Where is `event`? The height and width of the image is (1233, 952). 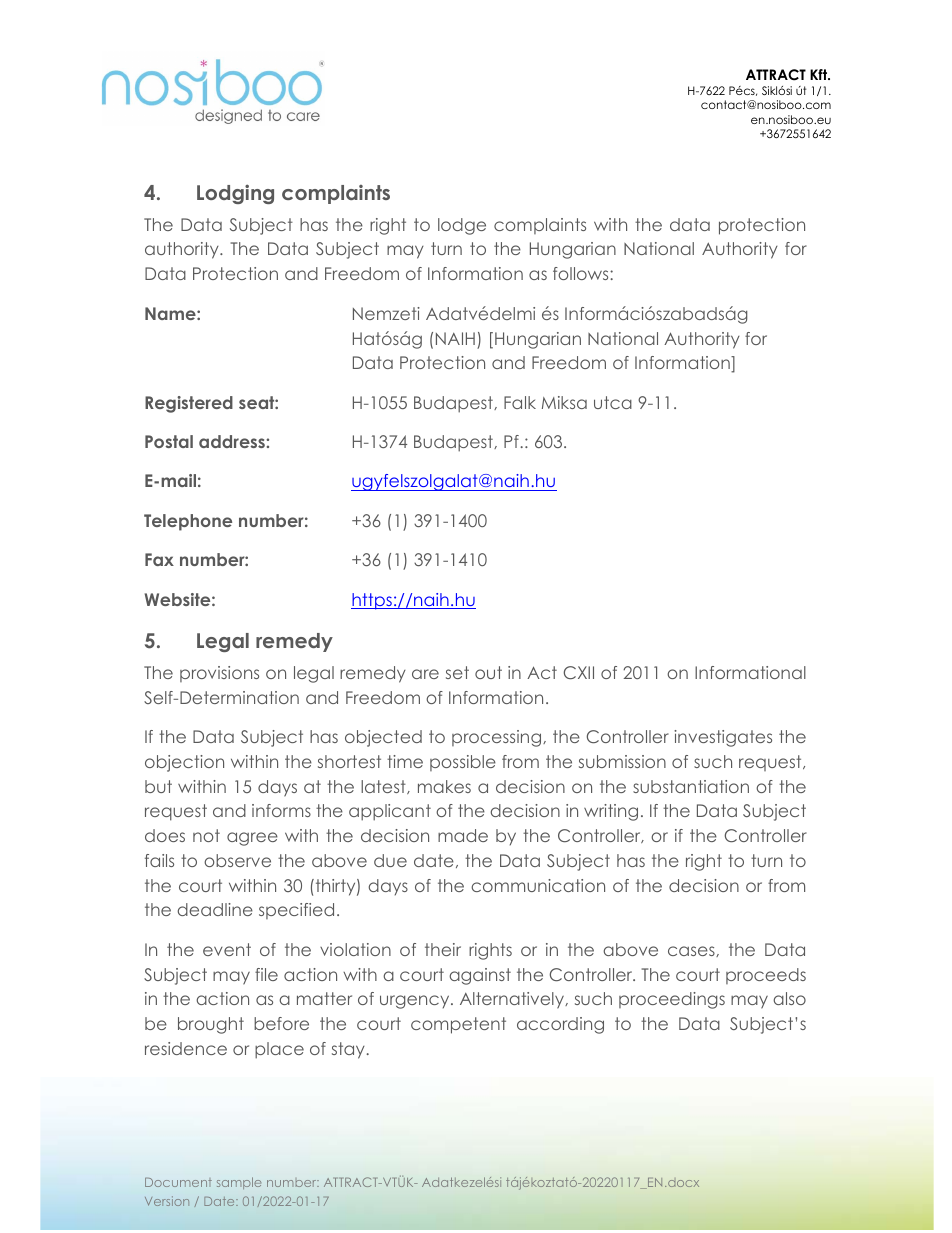 event is located at coordinates (227, 949).
